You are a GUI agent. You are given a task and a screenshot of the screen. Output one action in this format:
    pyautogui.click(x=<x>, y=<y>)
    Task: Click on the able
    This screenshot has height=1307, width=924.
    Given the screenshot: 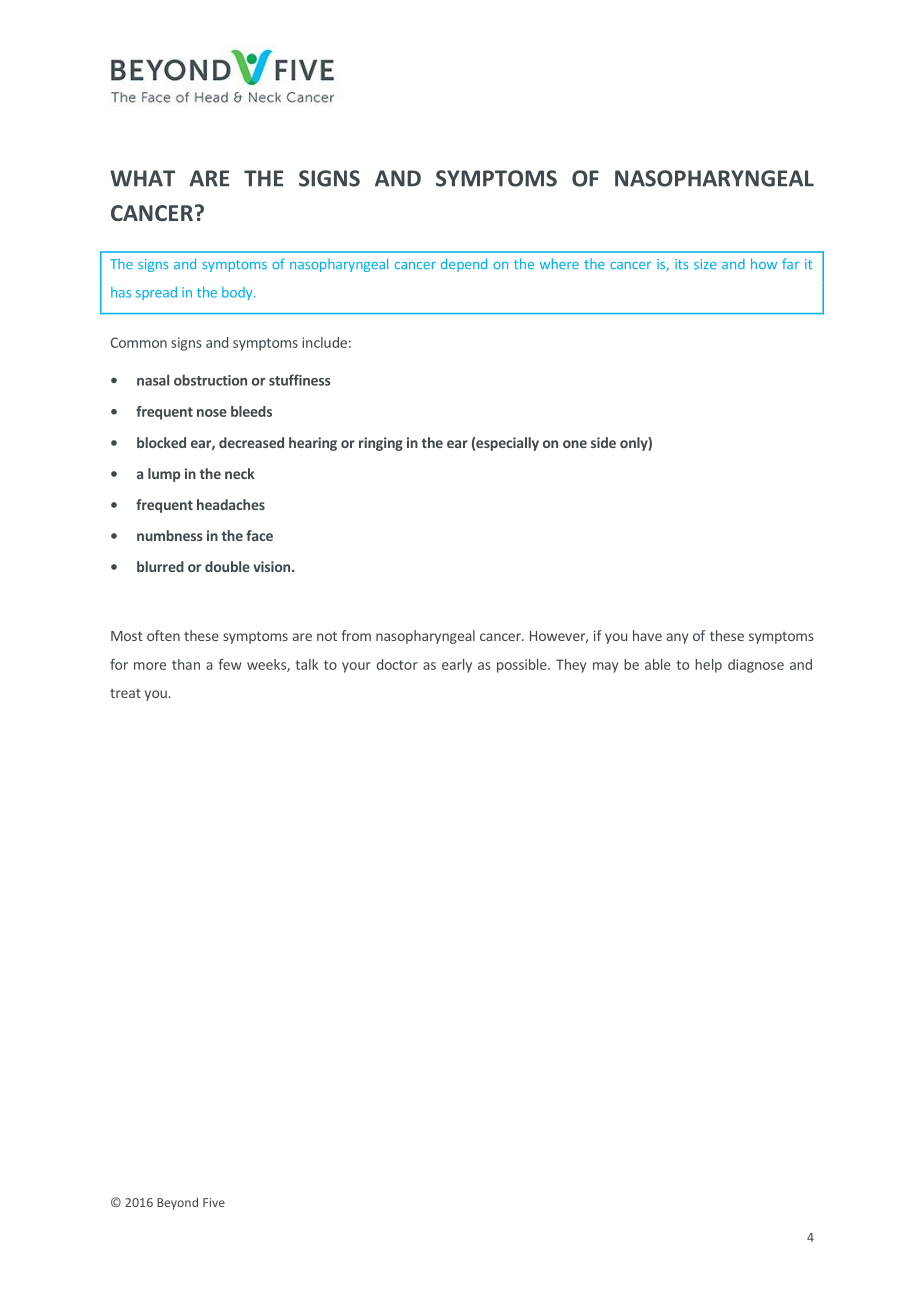 What is the action you would take?
    pyautogui.click(x=658, y=664)
